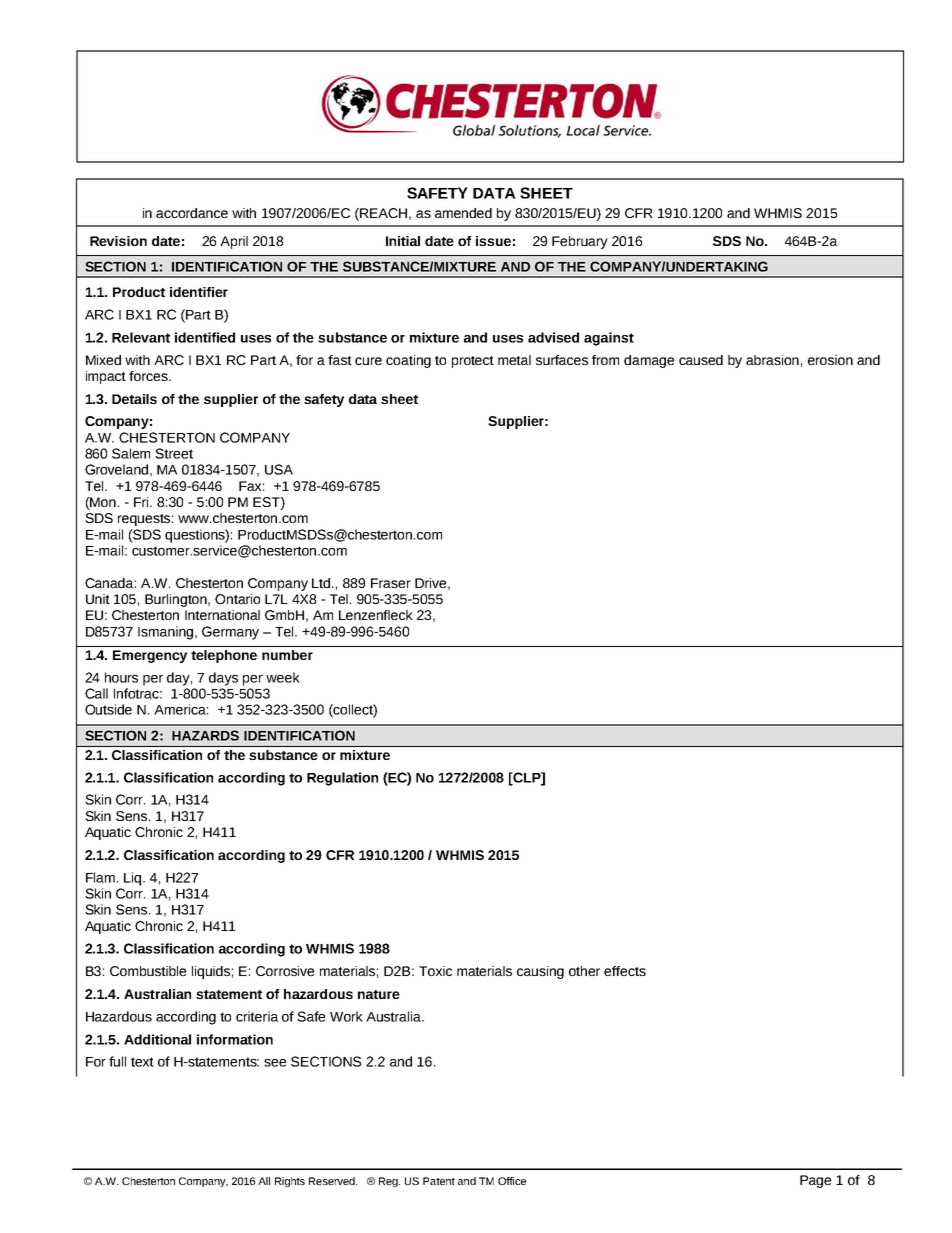 Image resolution: width=952 pixels, height=1233 pixels. I want to click on Toxic, so click(435, 971).
